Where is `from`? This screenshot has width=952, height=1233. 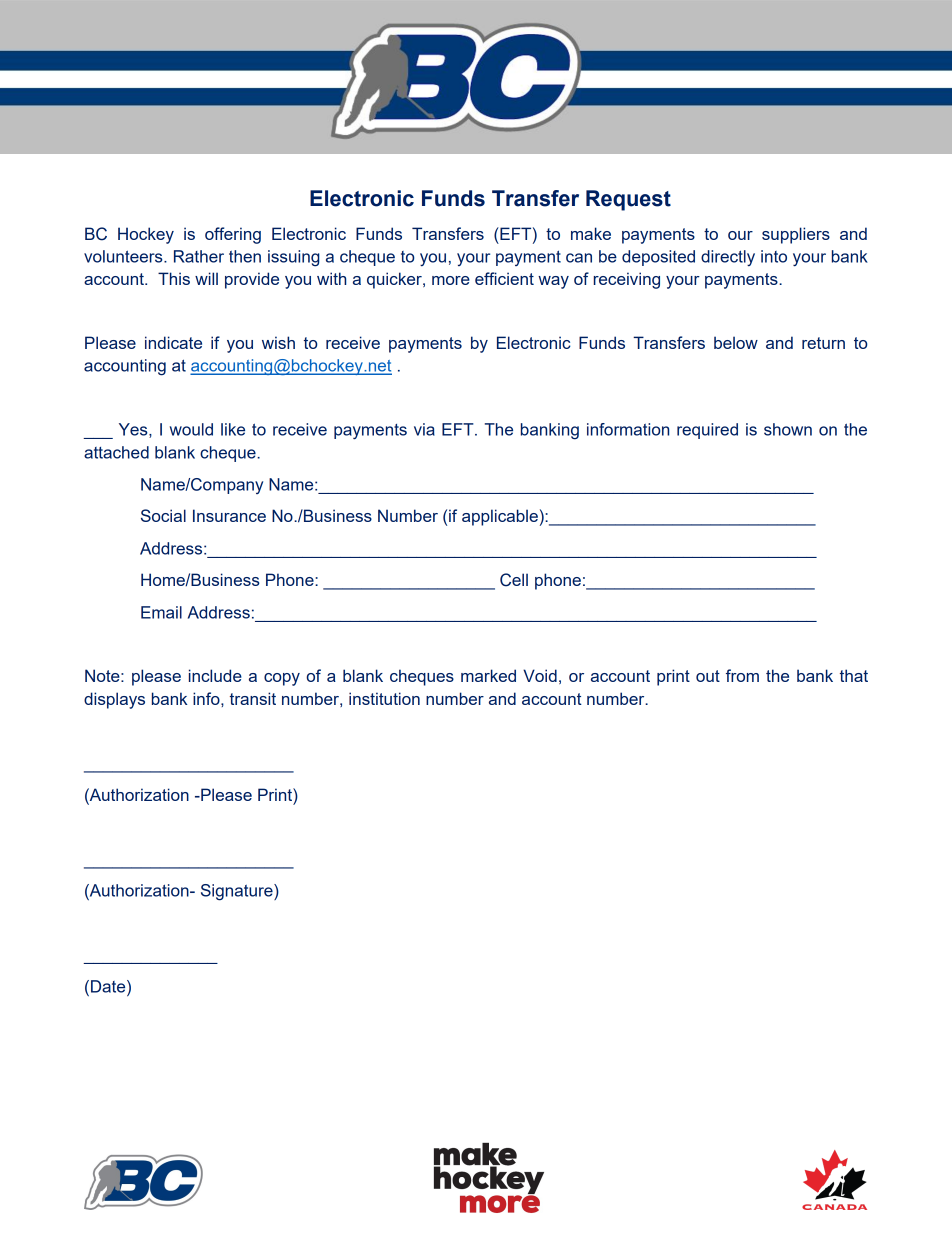 from is located at coordinates (742, 675).
